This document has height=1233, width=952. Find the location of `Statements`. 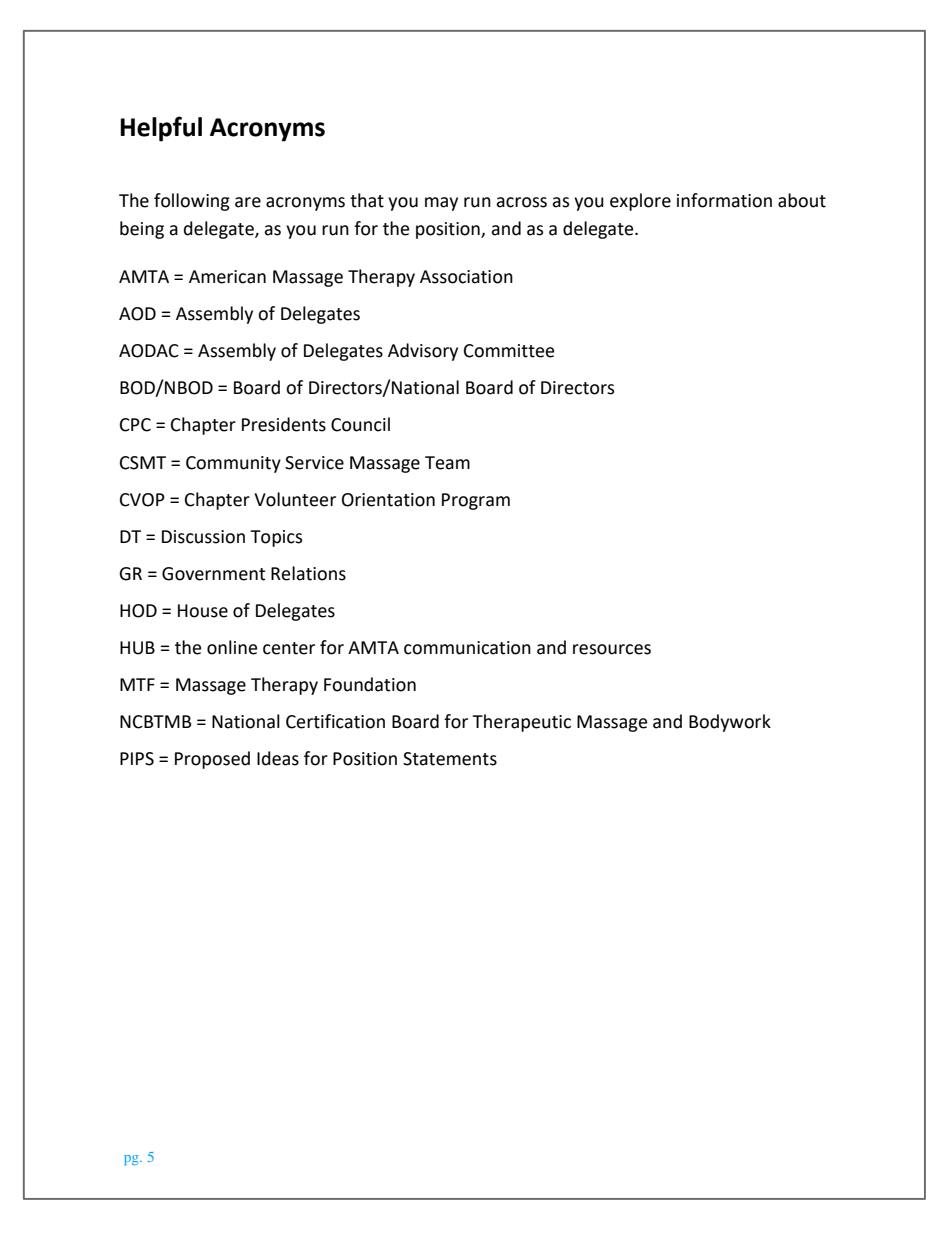

Statements is located at coordinates (450, 759).
